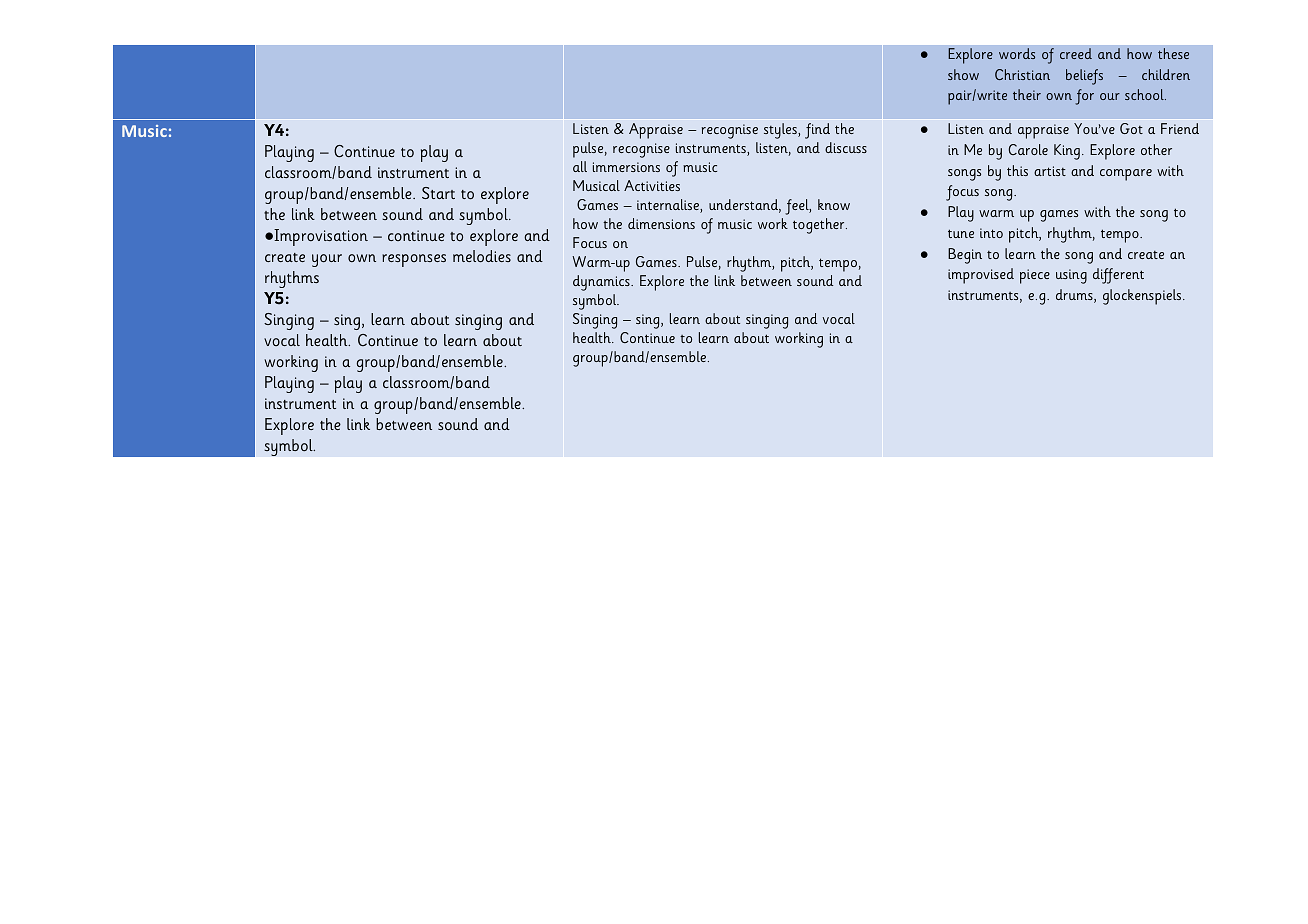  Describe the element at coordinates (834, 204) in the image. I see `know` at that location.
